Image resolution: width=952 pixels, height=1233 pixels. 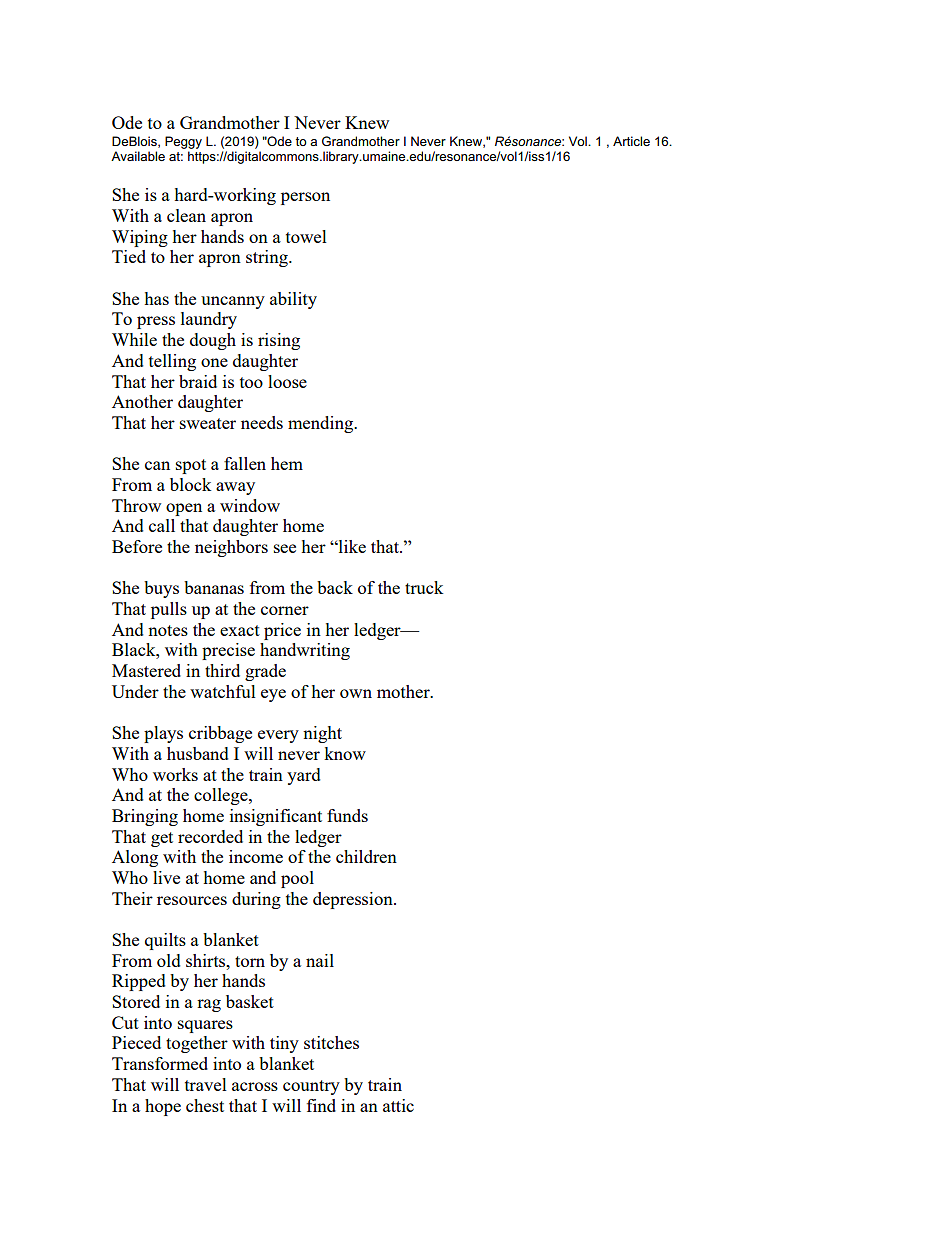 What do you see at coordinates (331, 1042) in the image?
I see `stitches` at bounding box center [331, 1042].
